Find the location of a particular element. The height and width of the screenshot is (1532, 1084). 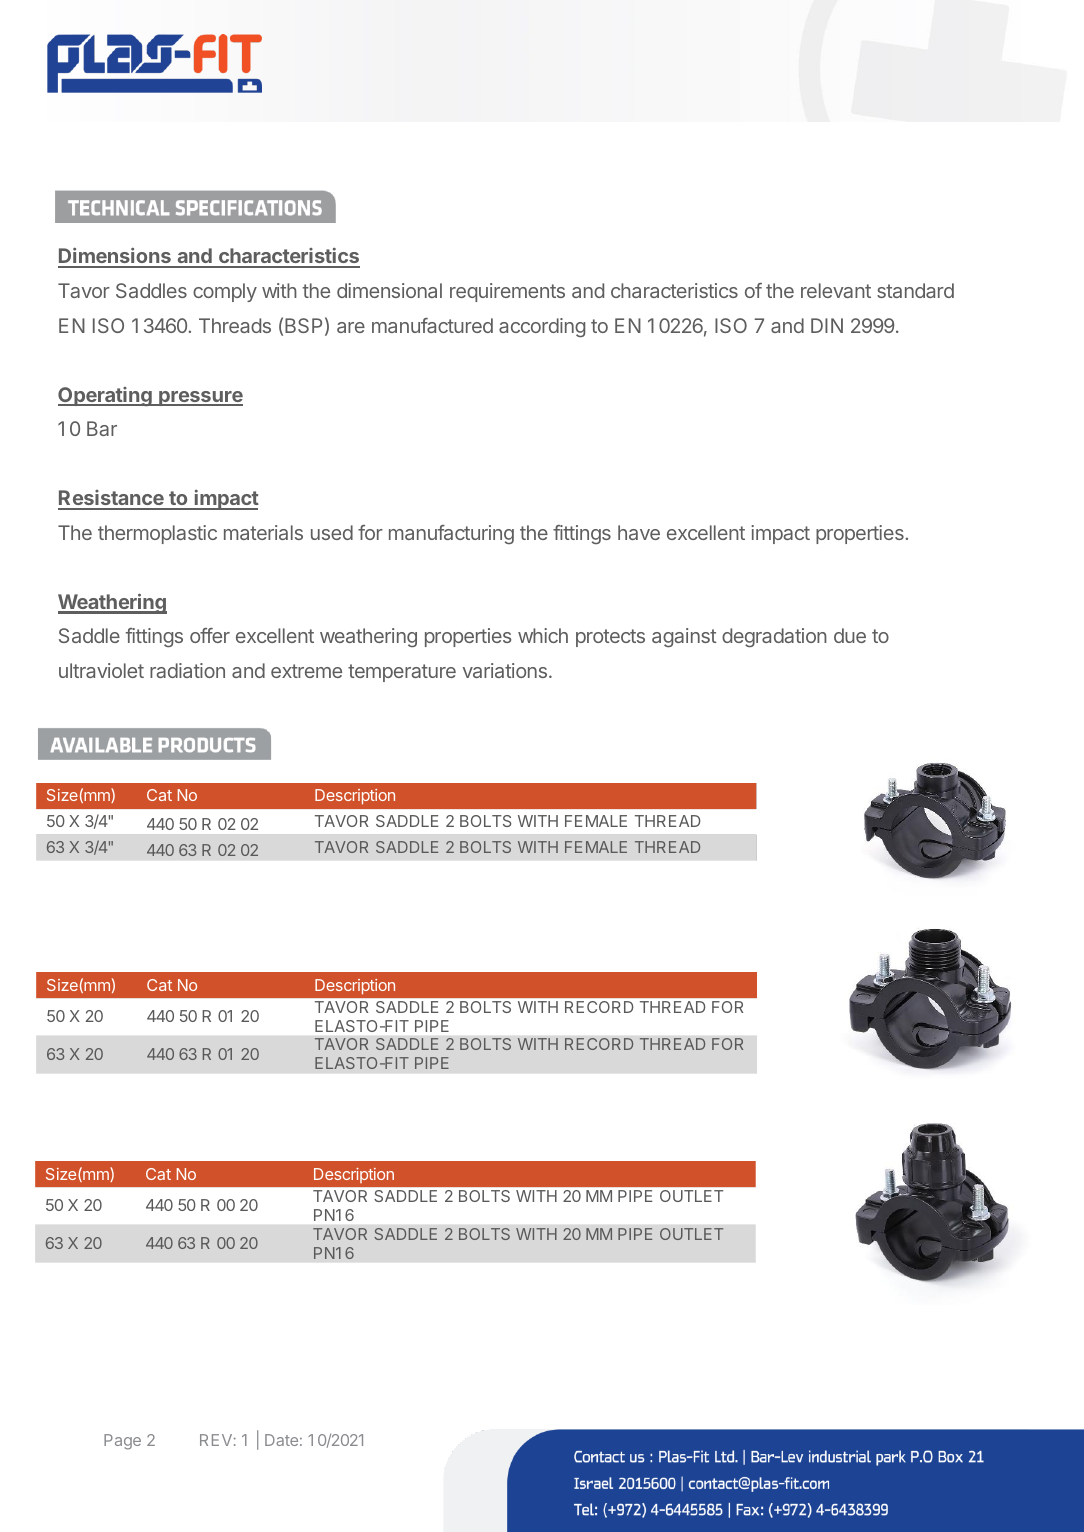

relevant is located at coordinates (836, 290).
